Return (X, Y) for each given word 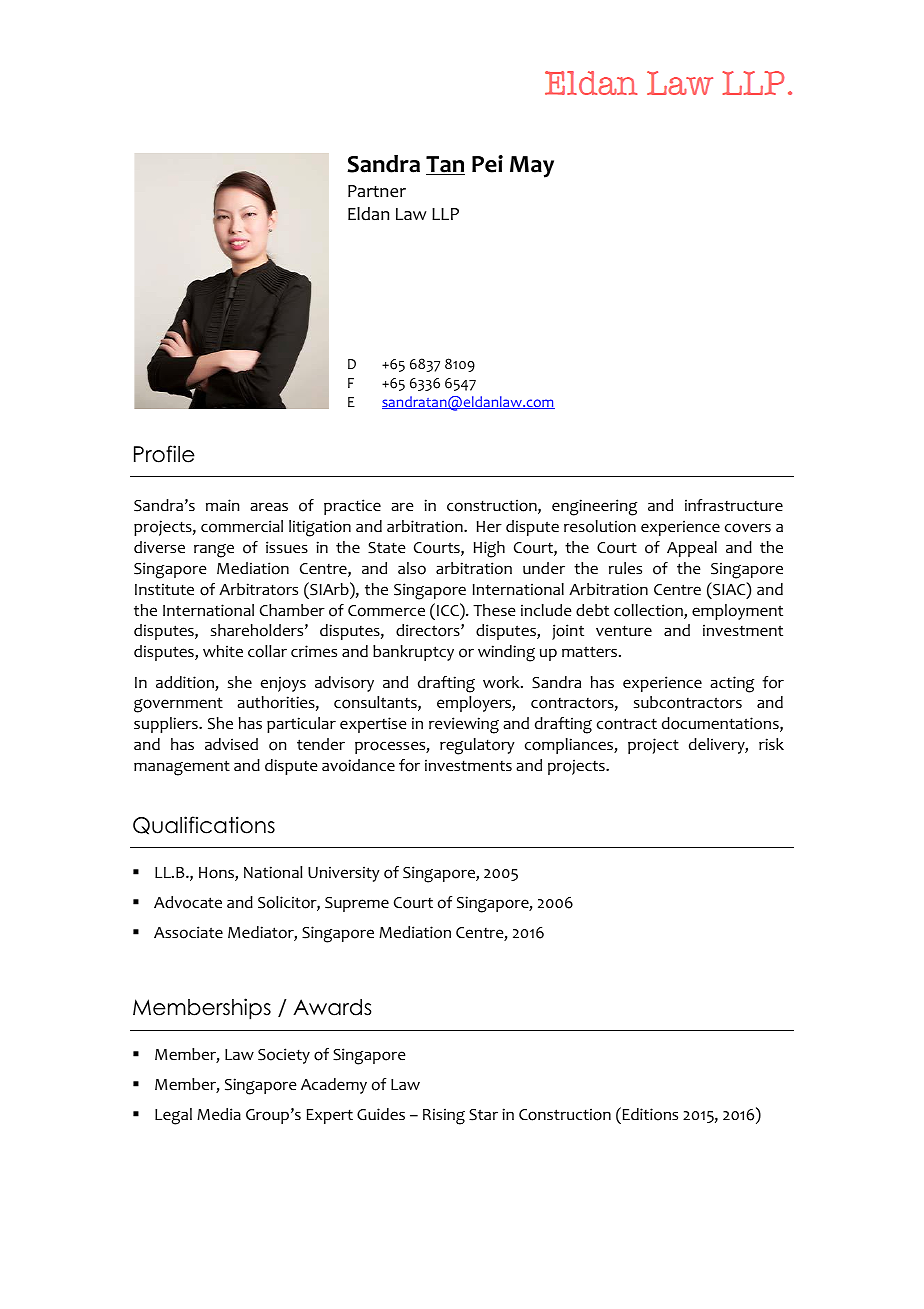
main (222, 505)
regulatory (477, 746)
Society (284, 1056)
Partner (377, 191)
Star (483, 1115)
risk (771, 744)
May (532, 167)
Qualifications (204, 825)
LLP (445, 214)
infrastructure (734, 505)
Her (489, 527)
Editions (650, 1114)
